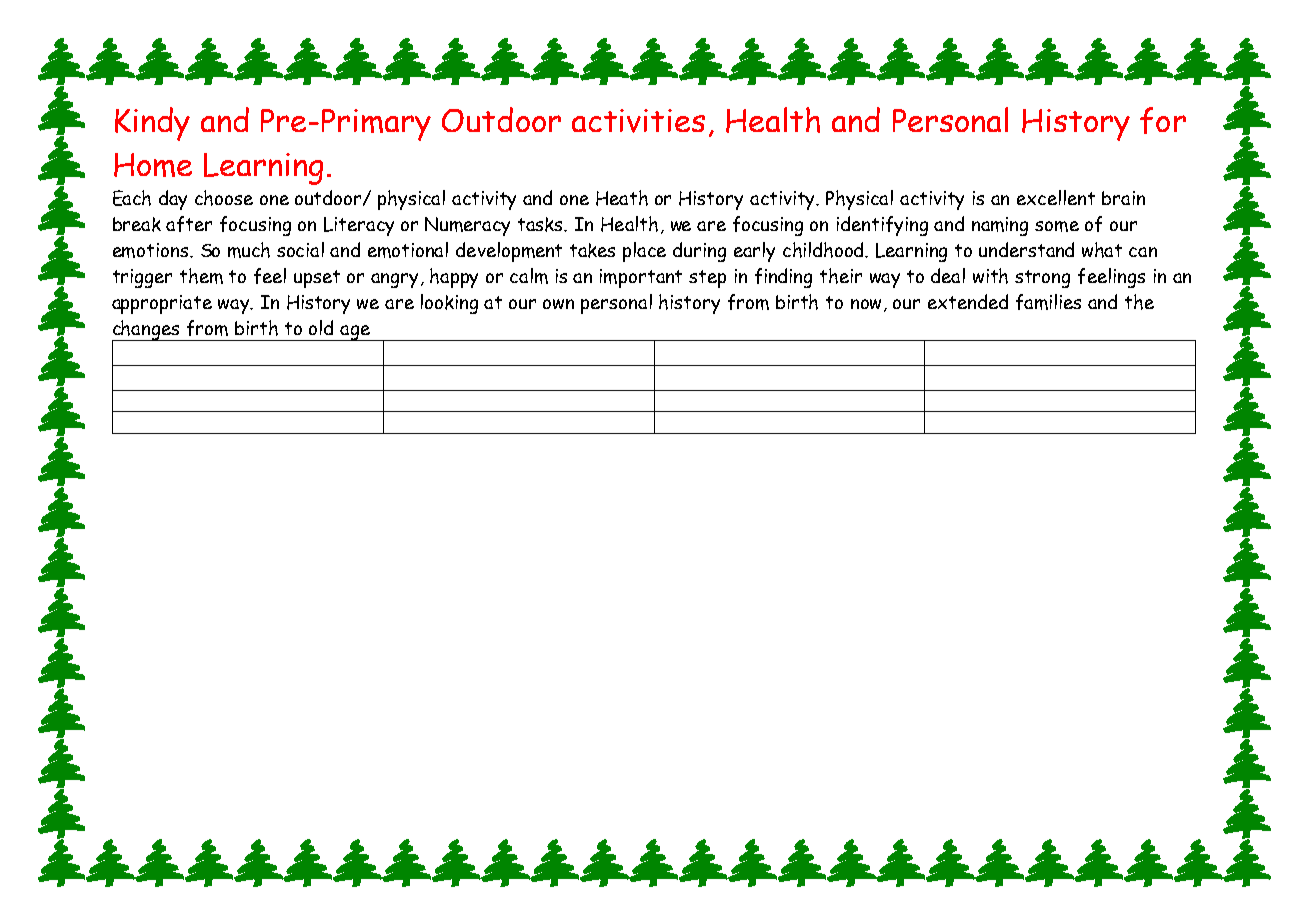  What do you see at coordinates (1163, 120) in the screenshot?
I see `for` at bounding box center [1163, 120].
